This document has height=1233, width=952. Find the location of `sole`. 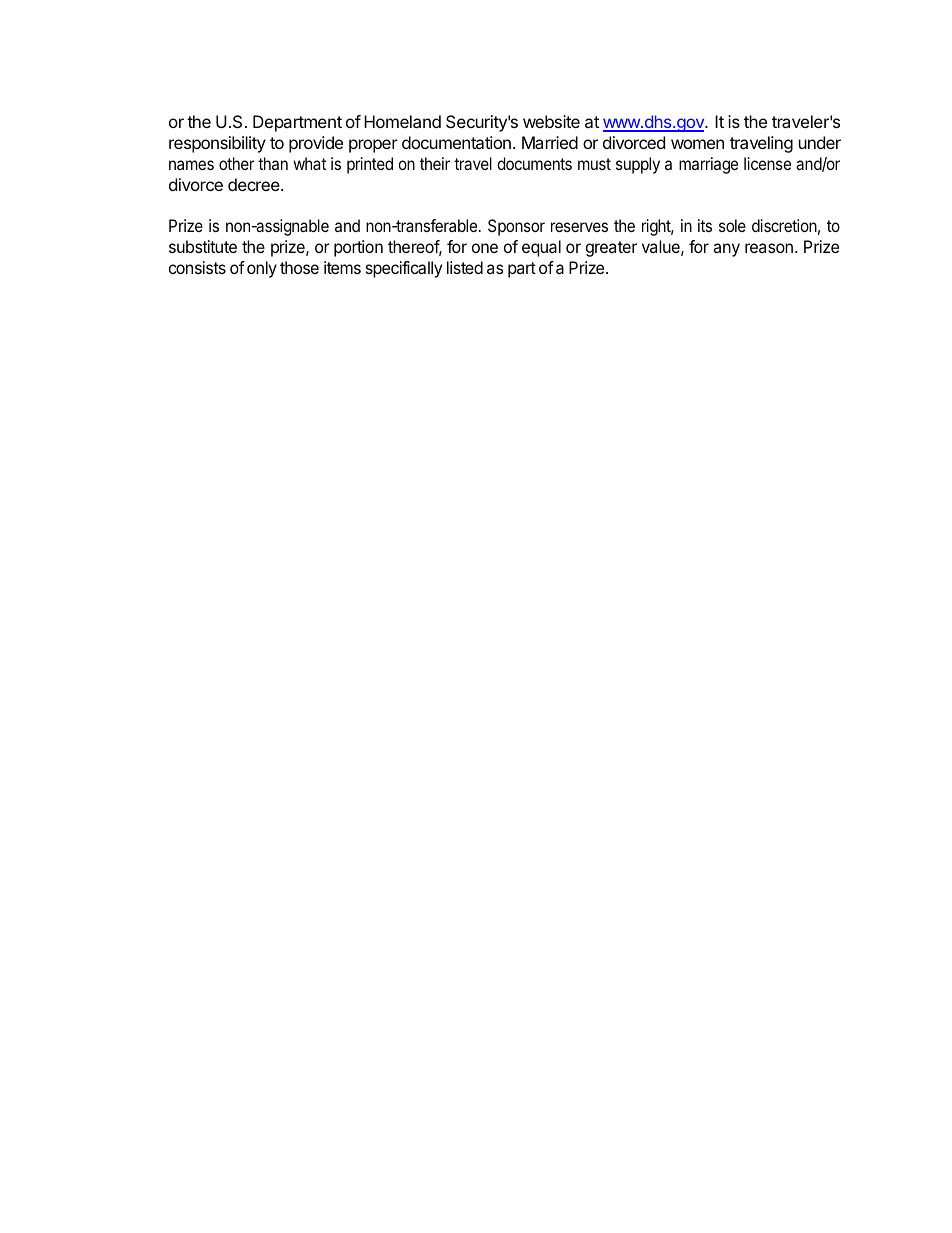

sole is located at coordinates (732, 225).
